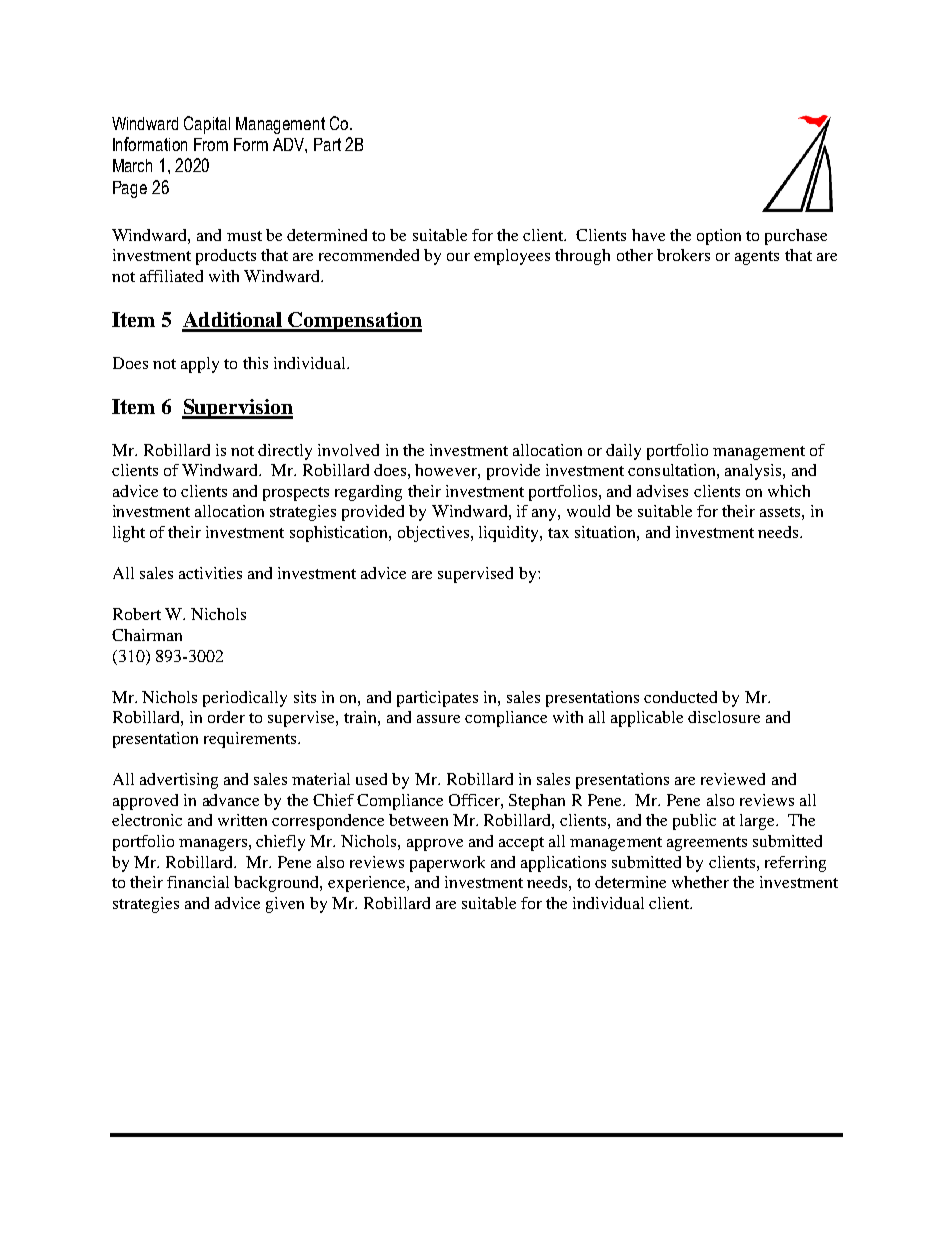 The height and width of the document is (1233, 952). Describe the element at coordinates (438, 719) in the document. I see `assure` at that location.
